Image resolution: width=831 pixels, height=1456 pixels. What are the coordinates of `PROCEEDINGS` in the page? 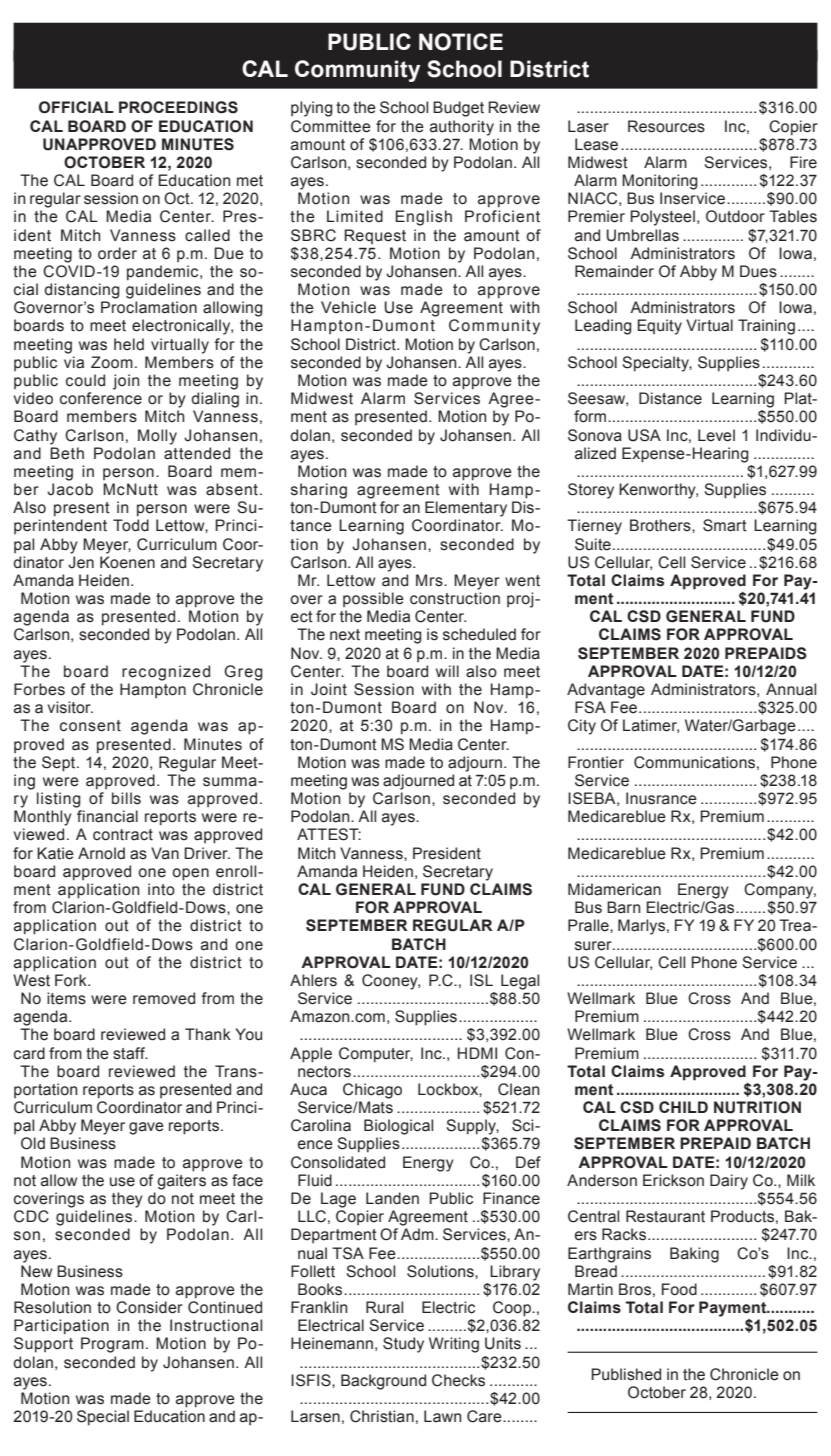 It's located at (178, 107).
